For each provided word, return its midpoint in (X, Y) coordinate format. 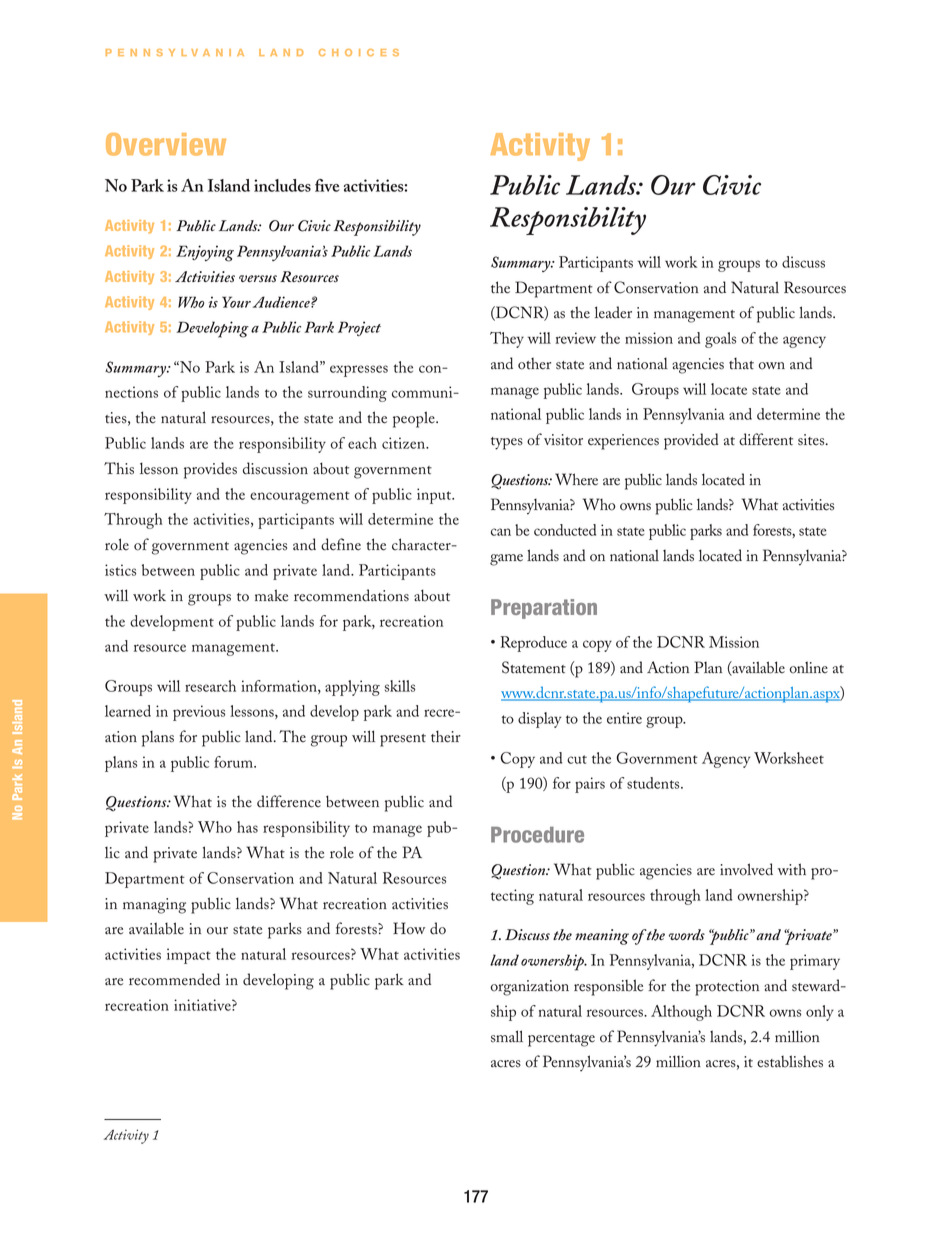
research (210, 686)
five (327, 185)
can (501, 532)
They (507, 340)
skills (400, 686)
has (247, 827)
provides (210, 470)
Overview (166, 144)
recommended (174, 979)
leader (613, 312)
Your (236, 302)
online (808, 667)
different (766, 439)
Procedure (537, 835)
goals (720, 340)
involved (746, 869)
